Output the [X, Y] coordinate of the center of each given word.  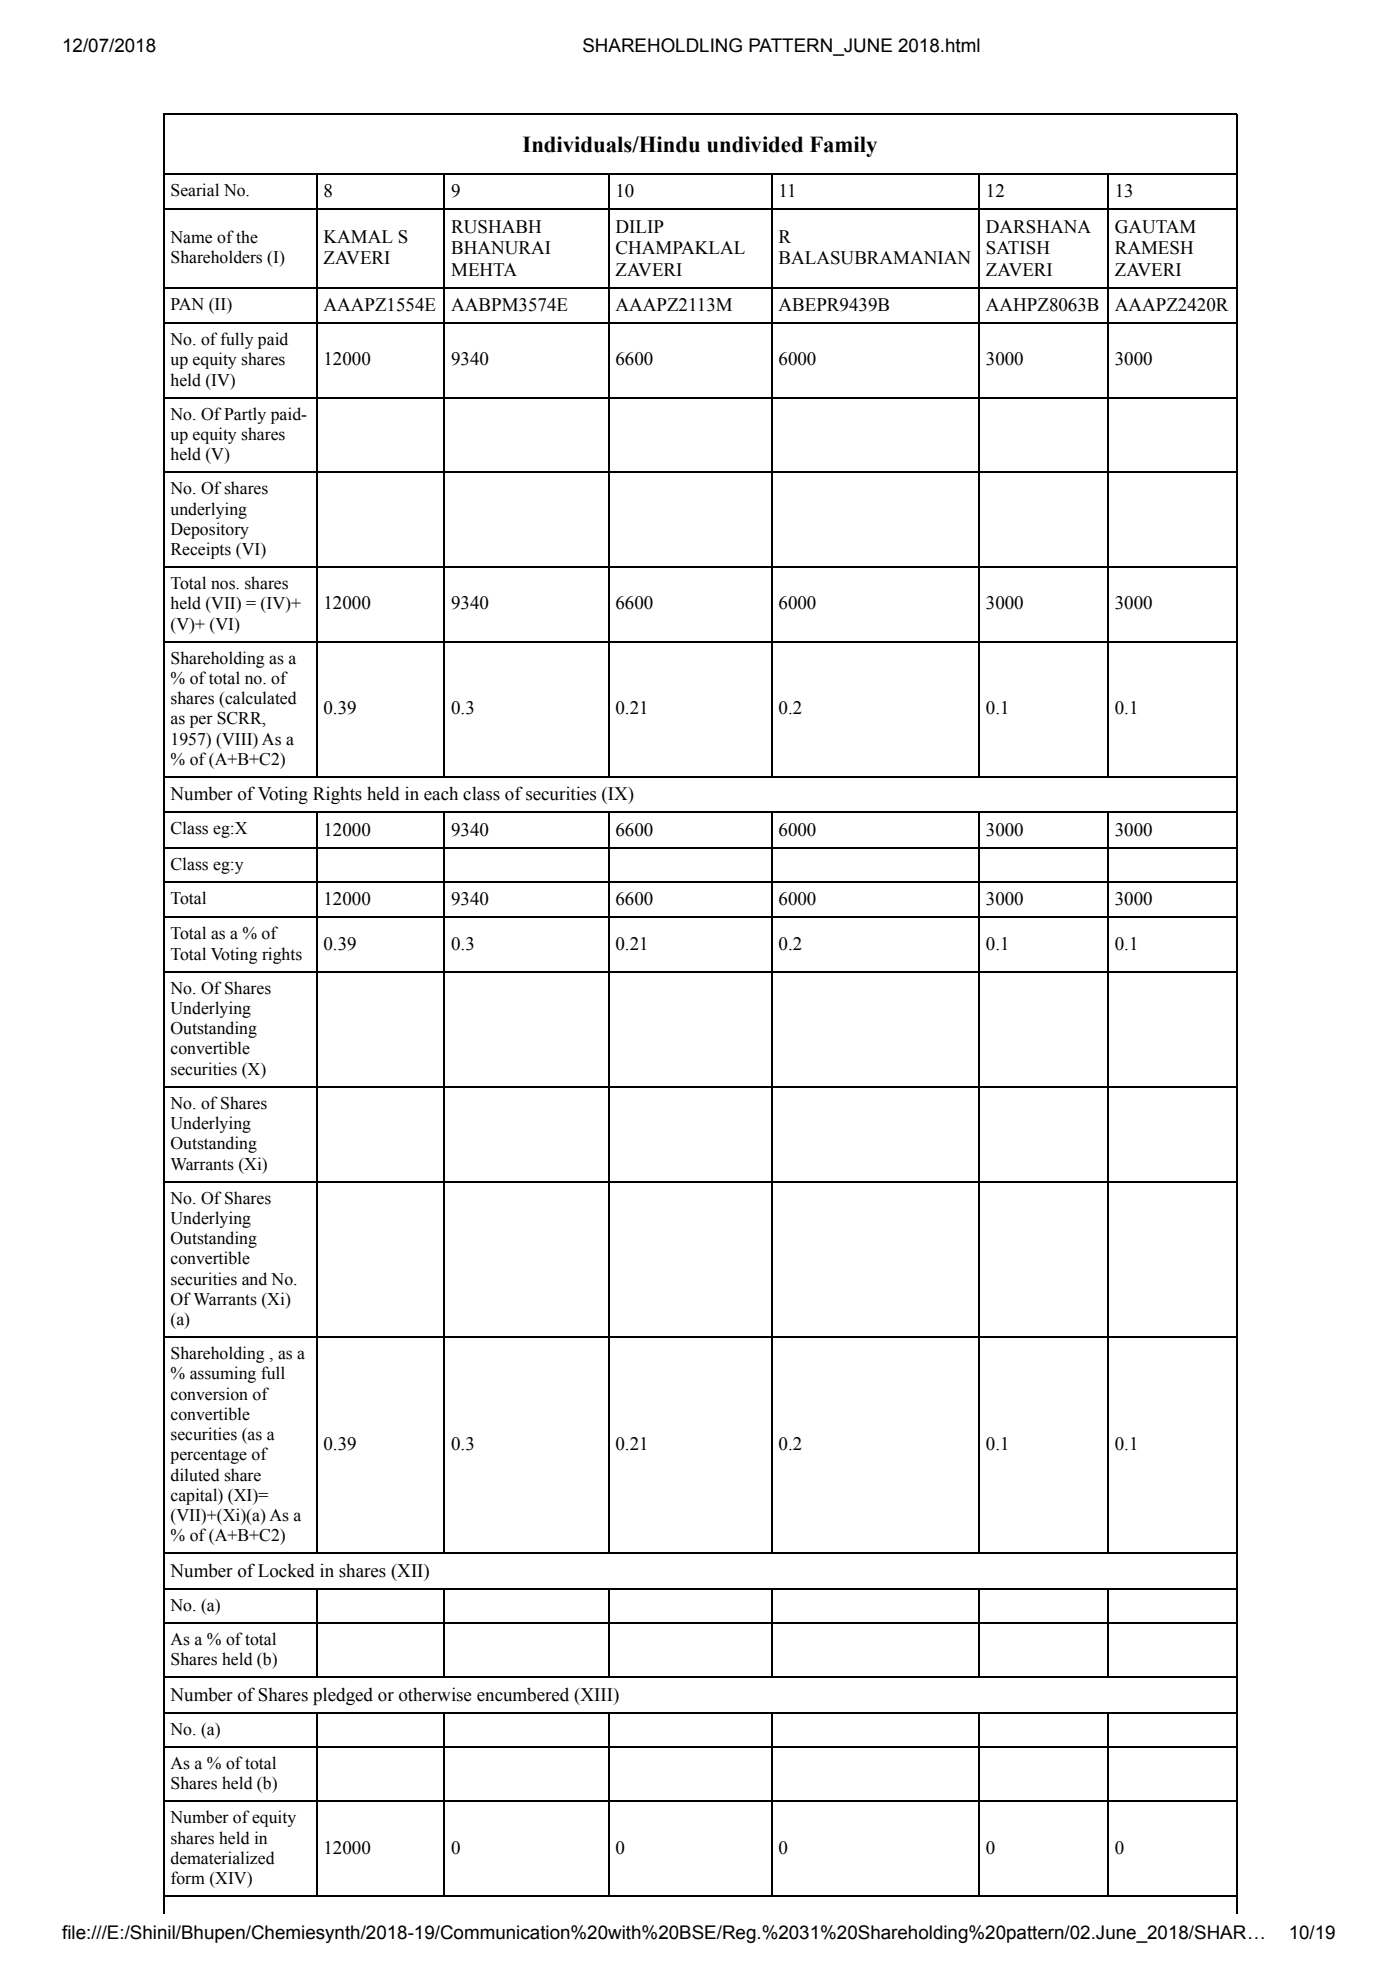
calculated [260, 699]
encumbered [523, 1694]
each [441, 793]
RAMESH [1154, 248]
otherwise [435, 1694]
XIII [596, 1694]
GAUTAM [1155, 227]
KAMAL [358, 236]
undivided [755, 144]
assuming [223, 1374]
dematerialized [223, 1858]
